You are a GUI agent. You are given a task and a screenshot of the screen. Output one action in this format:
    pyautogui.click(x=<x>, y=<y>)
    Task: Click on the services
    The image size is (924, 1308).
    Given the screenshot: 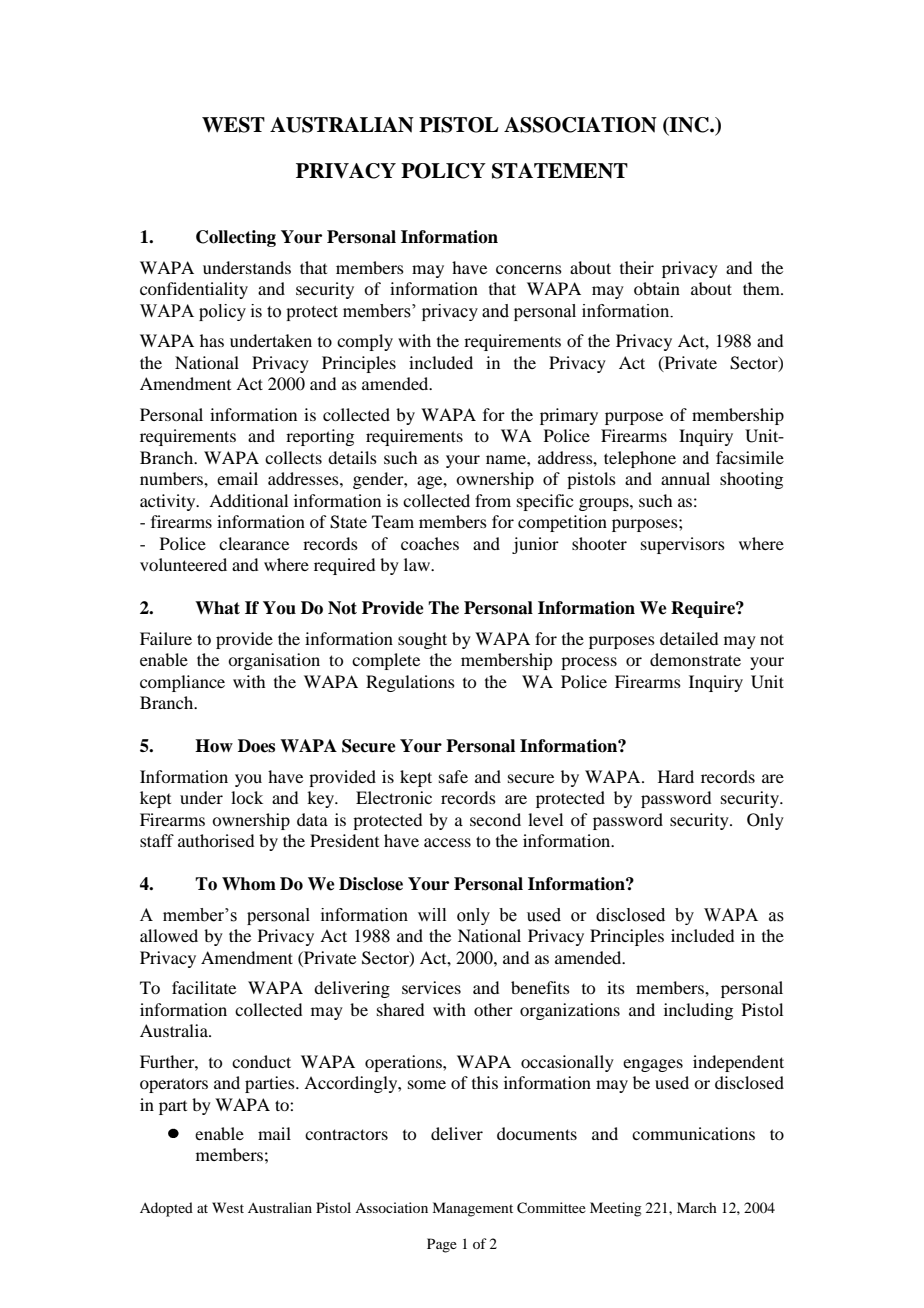 What is the action you would take?
    pyautogui.click(x=431, y=987)
